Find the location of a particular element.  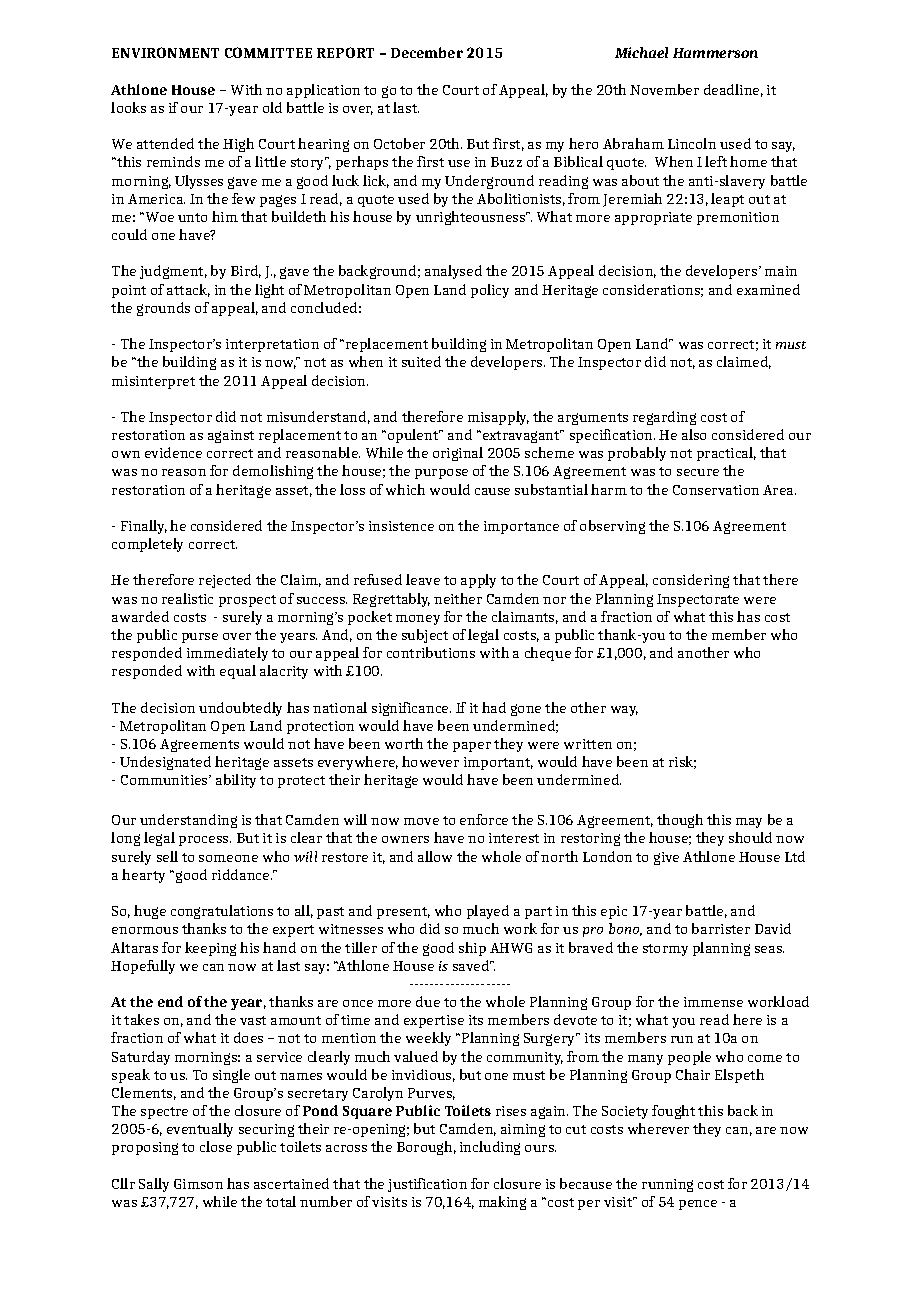

ENVIRONMENT is located at coordinates (165, 52).
